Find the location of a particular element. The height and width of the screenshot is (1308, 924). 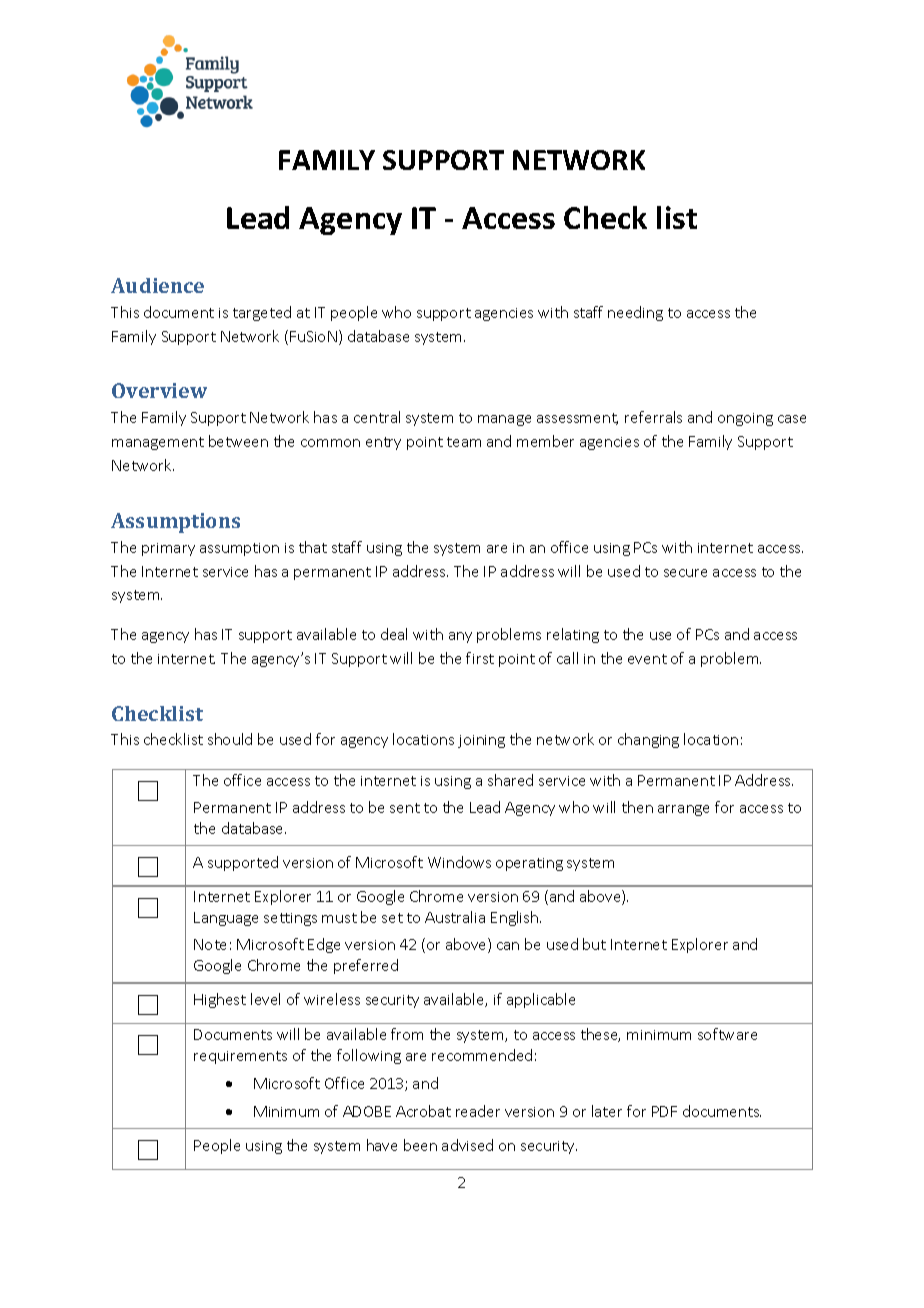

needing is located at coordinates (635, 313).
